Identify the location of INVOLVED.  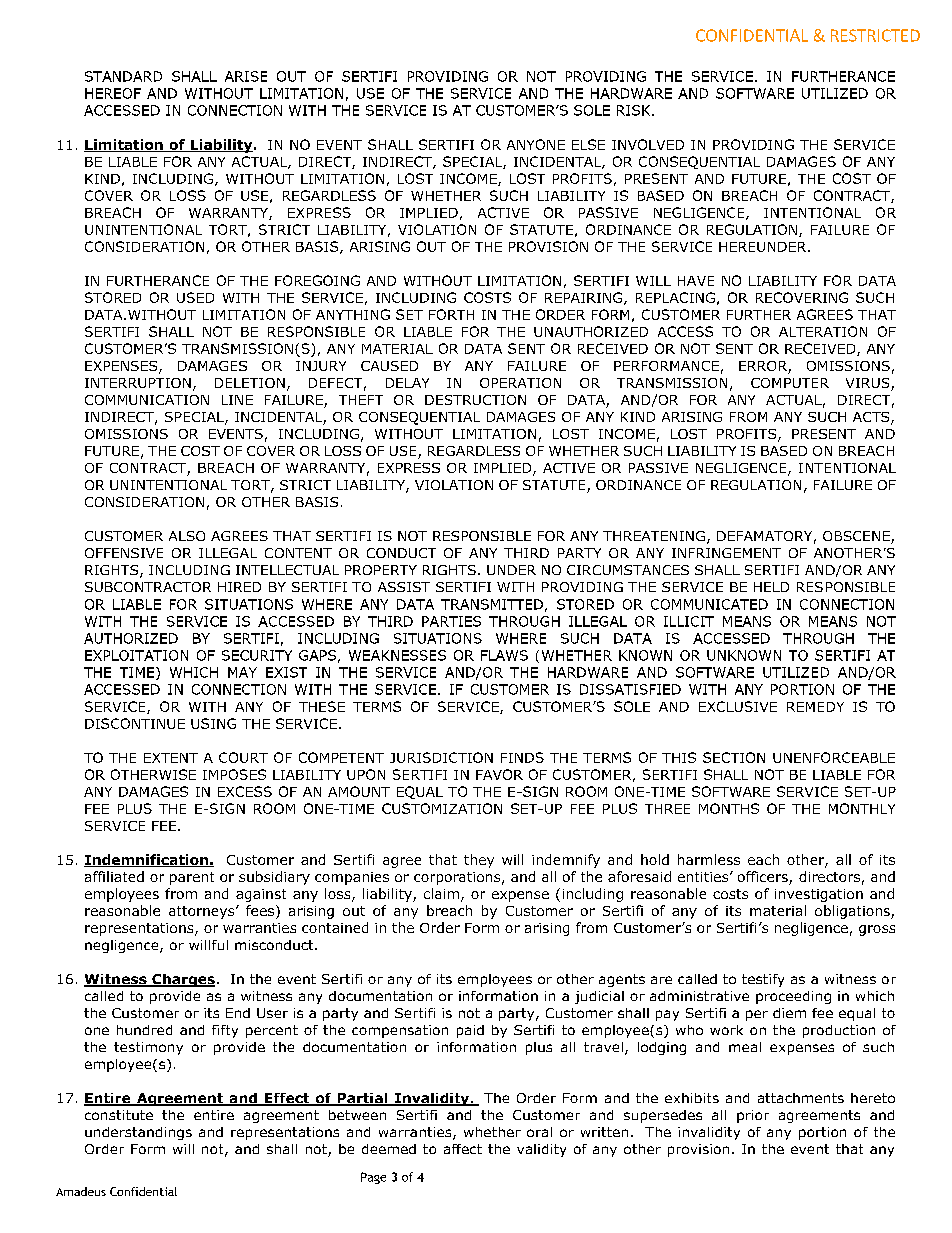
(648, 144).
